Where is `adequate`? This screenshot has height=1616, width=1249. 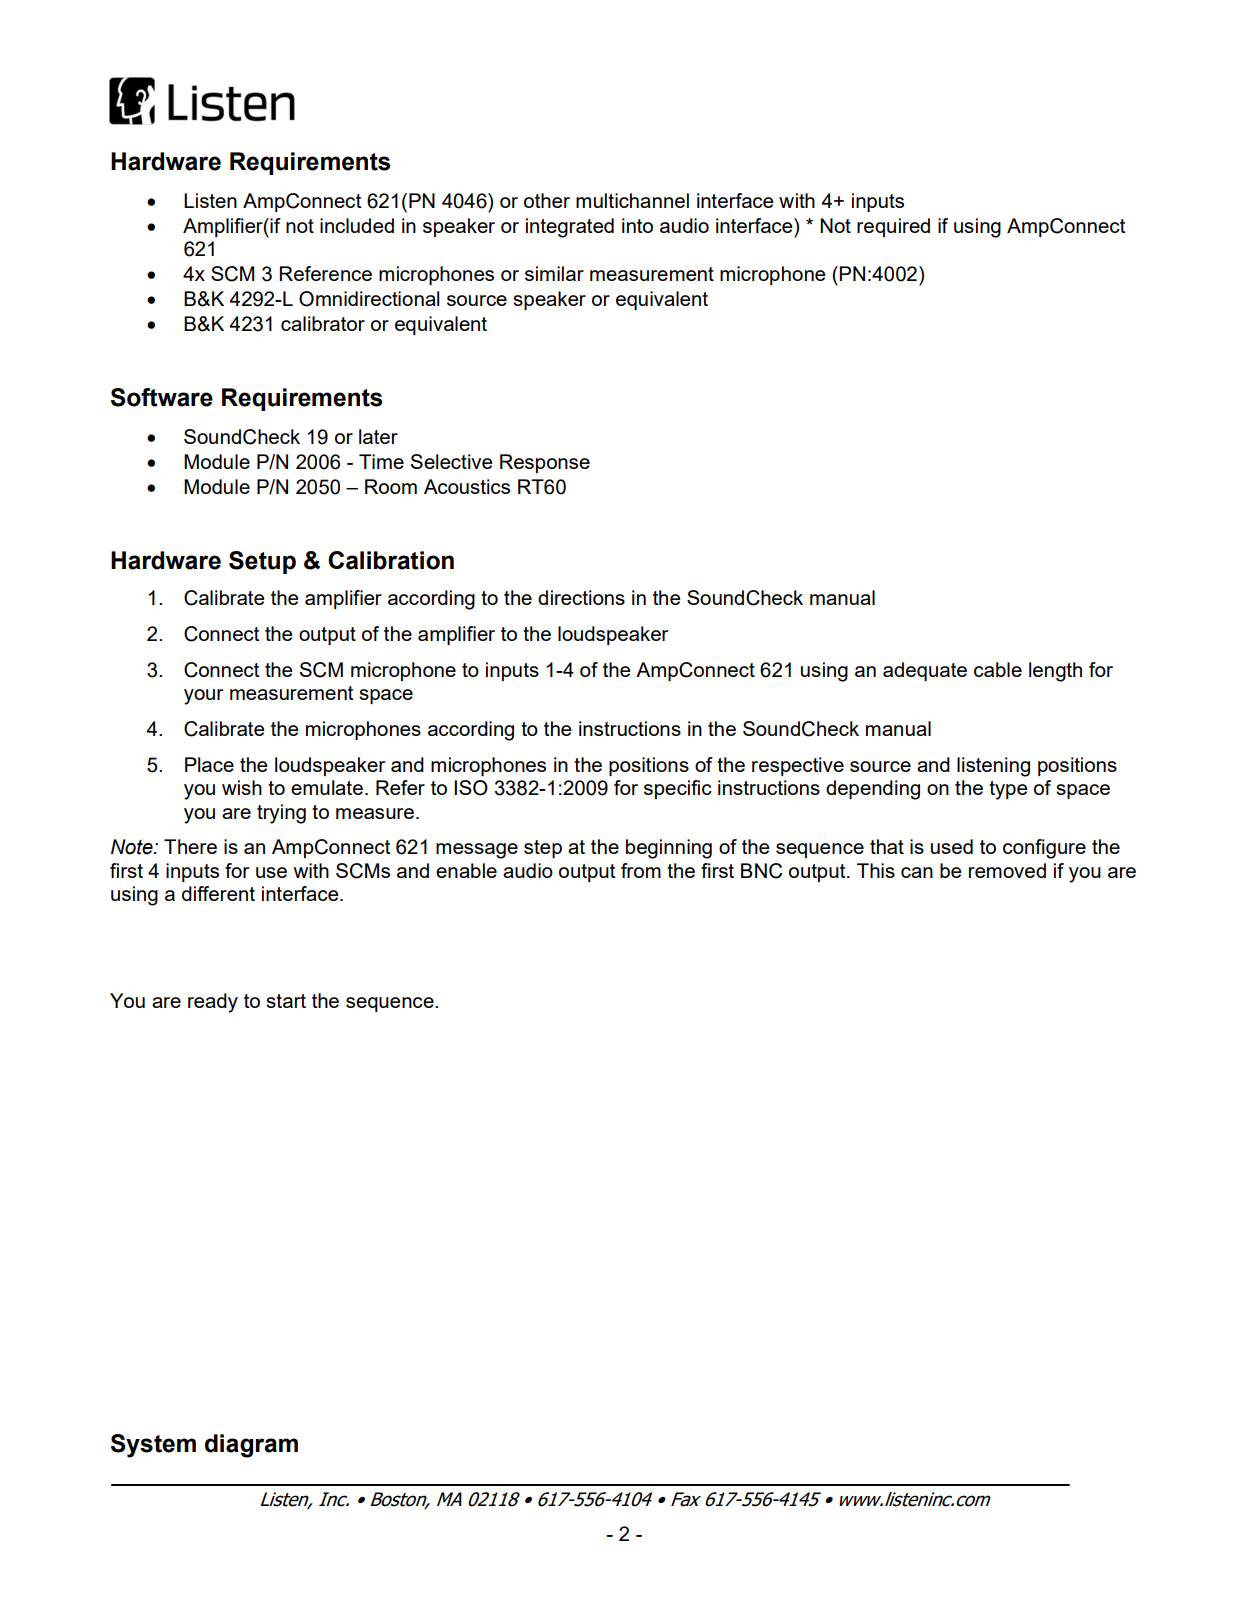
adequate is located at coordinates (925, 671).
